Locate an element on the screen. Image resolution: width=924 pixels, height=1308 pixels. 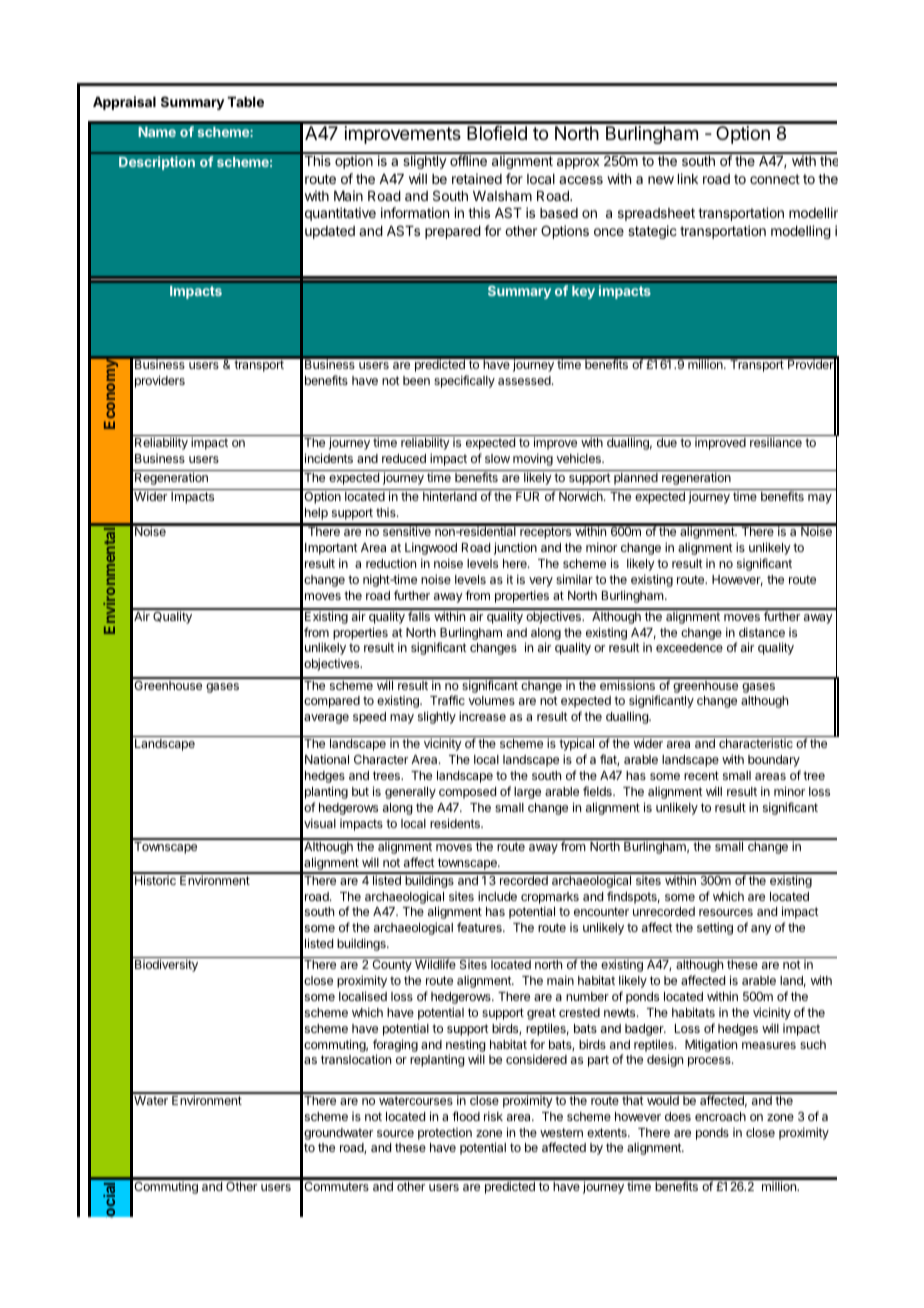
link is located at coordinates (688, 178).
